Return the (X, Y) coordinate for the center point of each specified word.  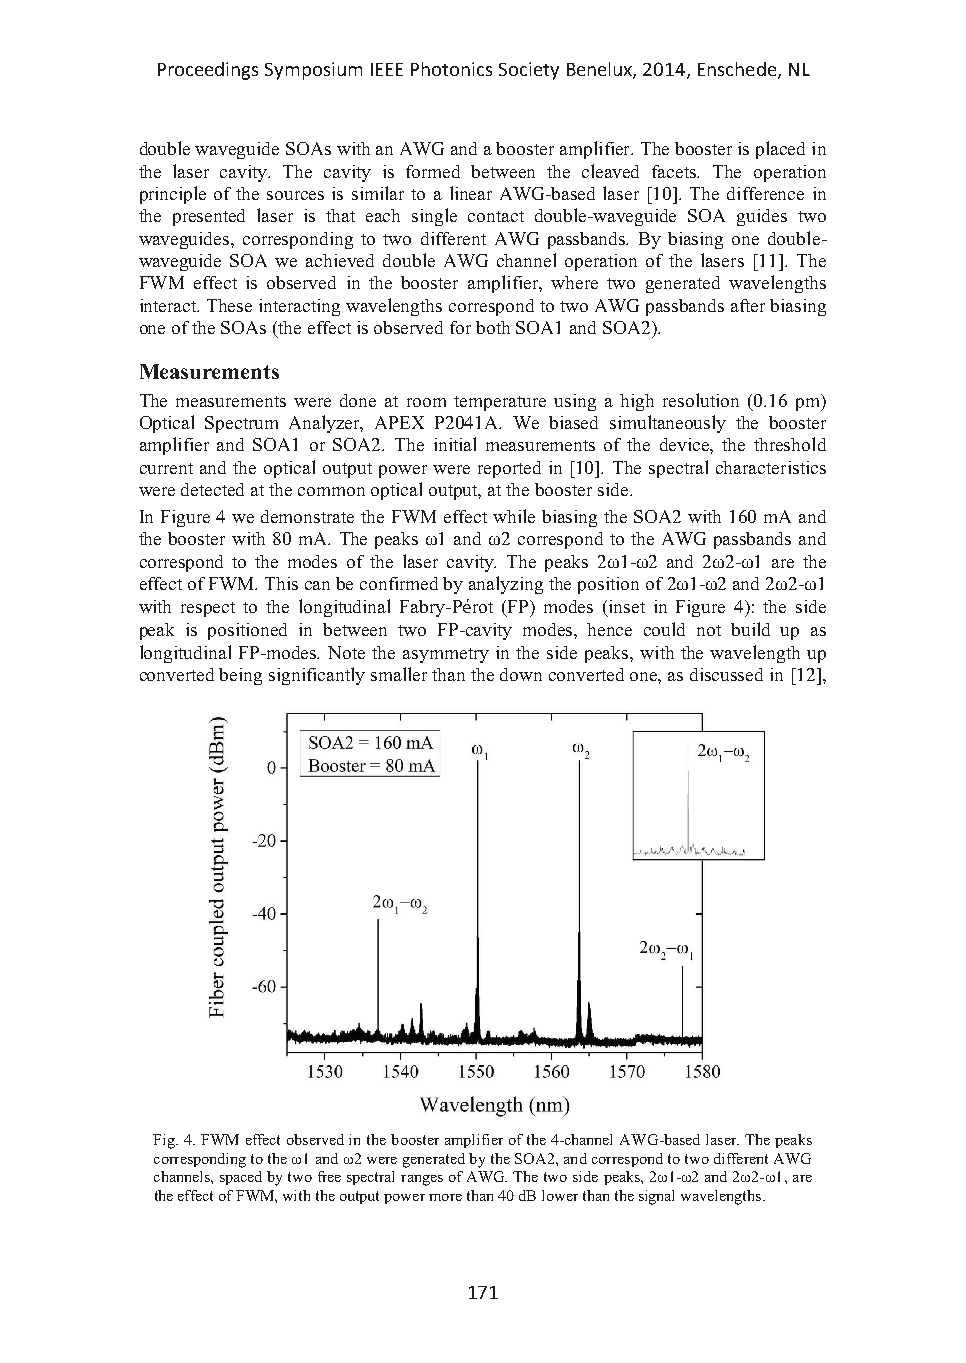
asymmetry (446, 655)
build (750, 629)
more (445, 1197)
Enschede (738, 70)
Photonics (451, 69)
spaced (241, 1178)
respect (208, 609)
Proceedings (208, 71)
